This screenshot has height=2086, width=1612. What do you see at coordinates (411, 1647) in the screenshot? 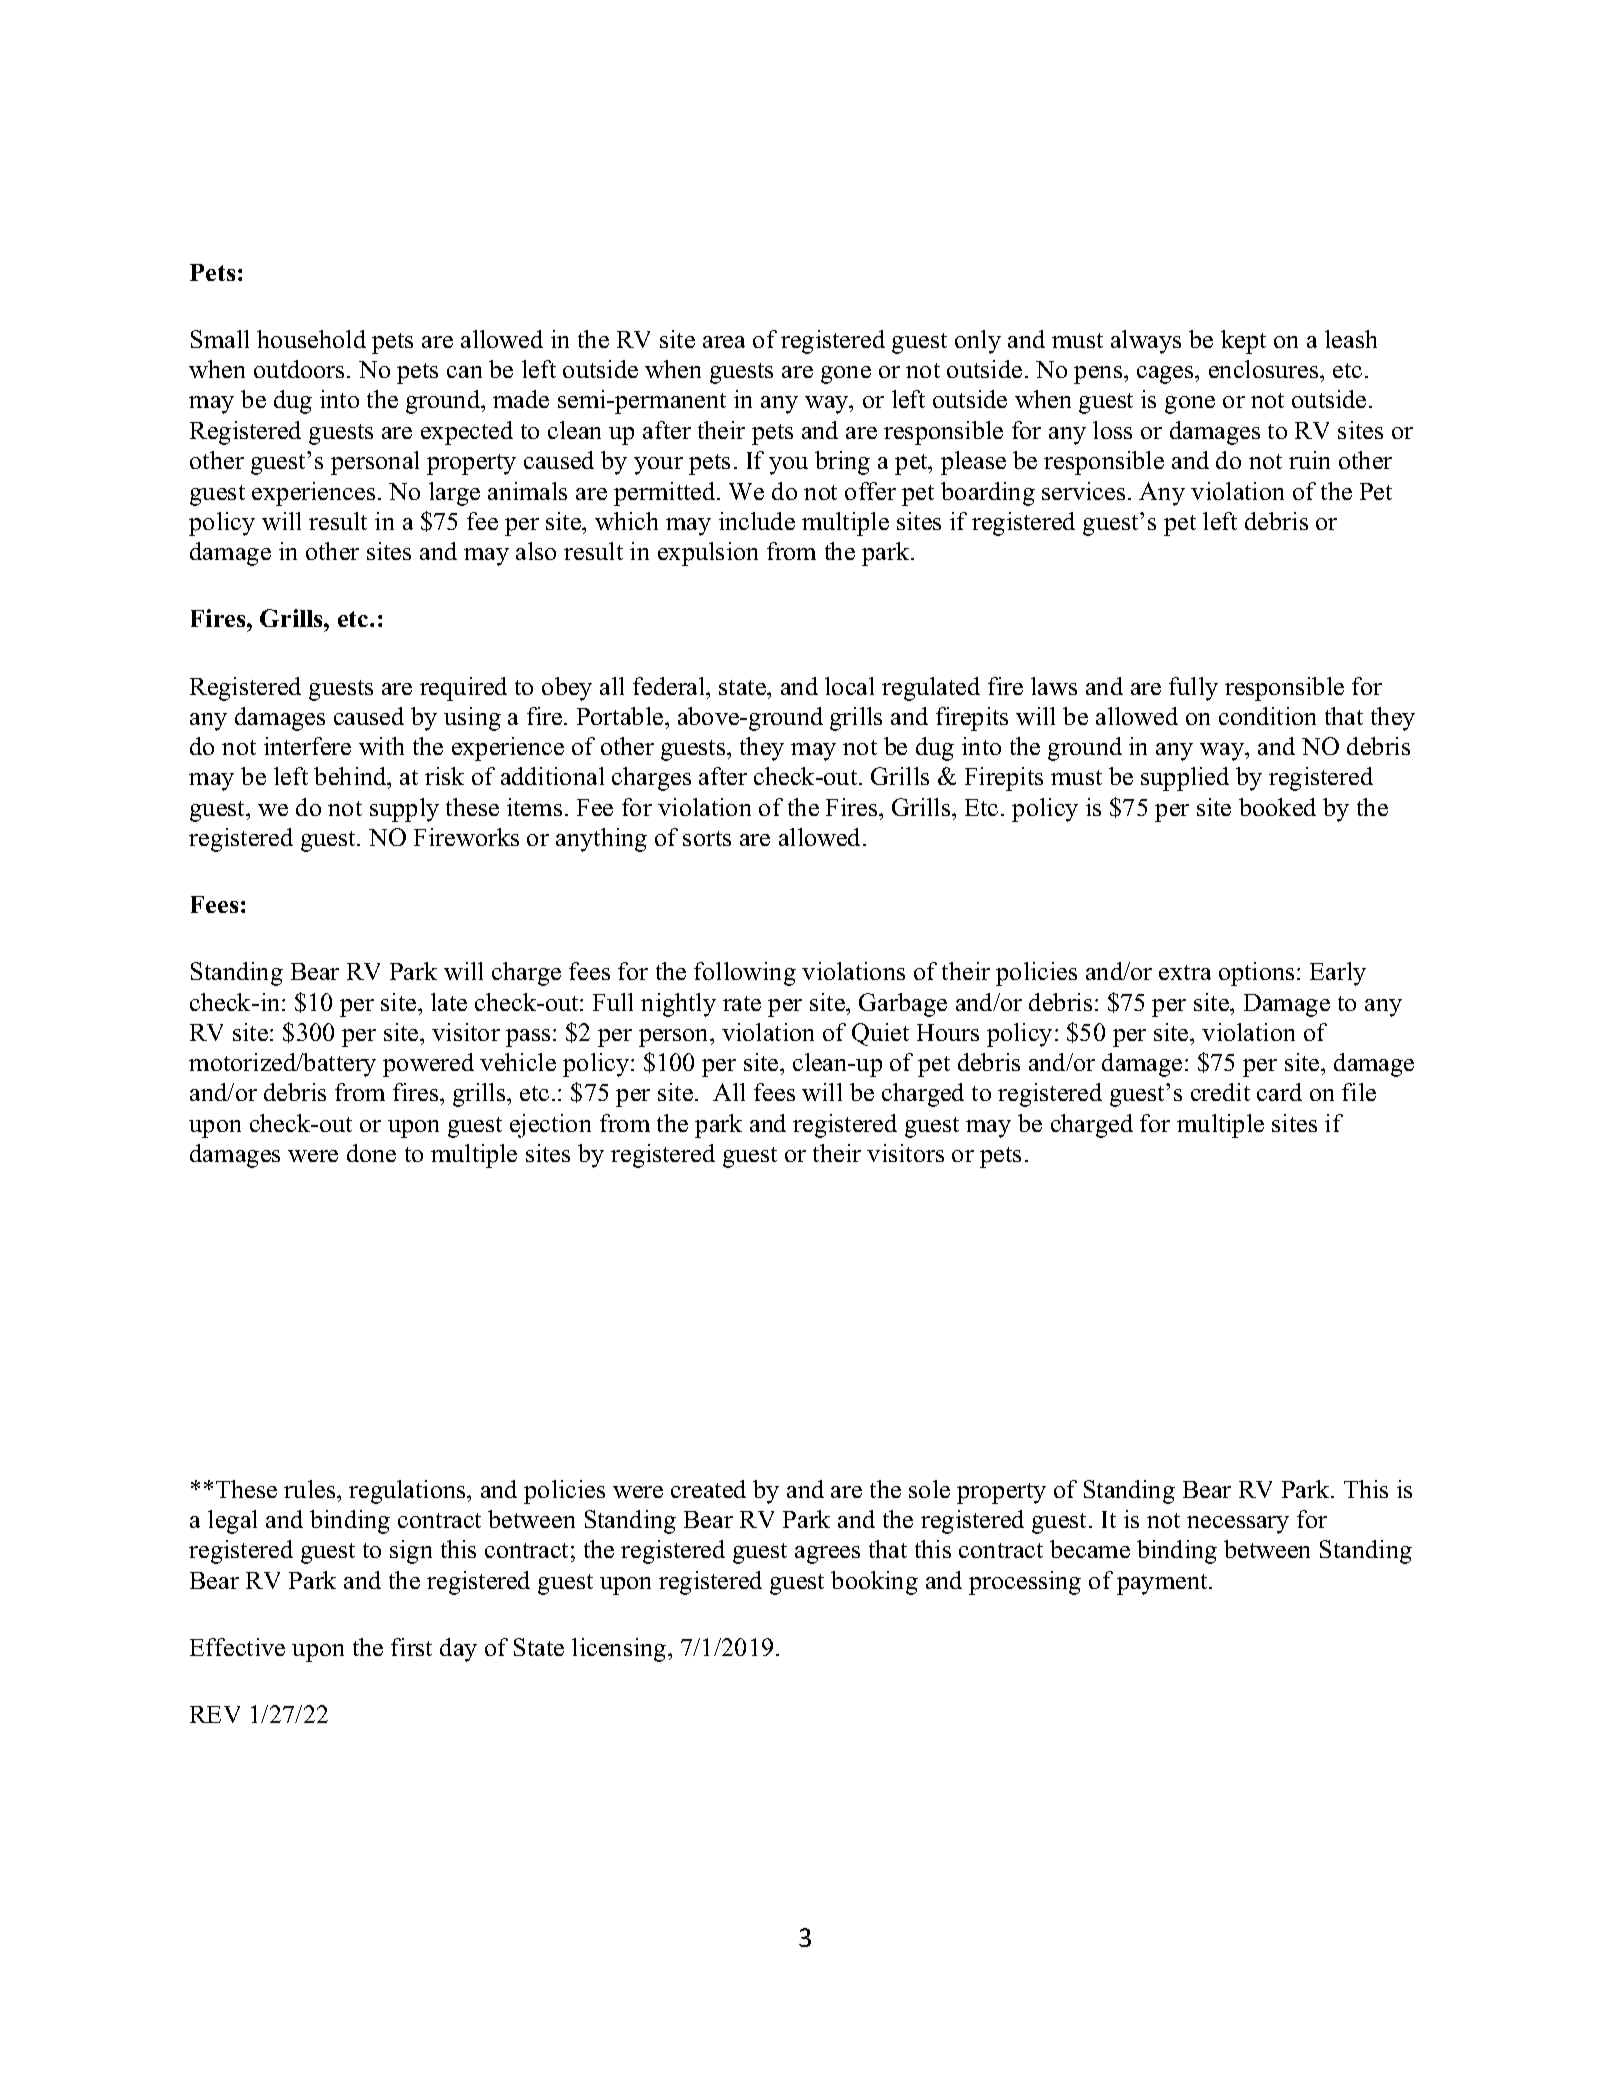
I see `first` at bounding box center [411, 1647].
